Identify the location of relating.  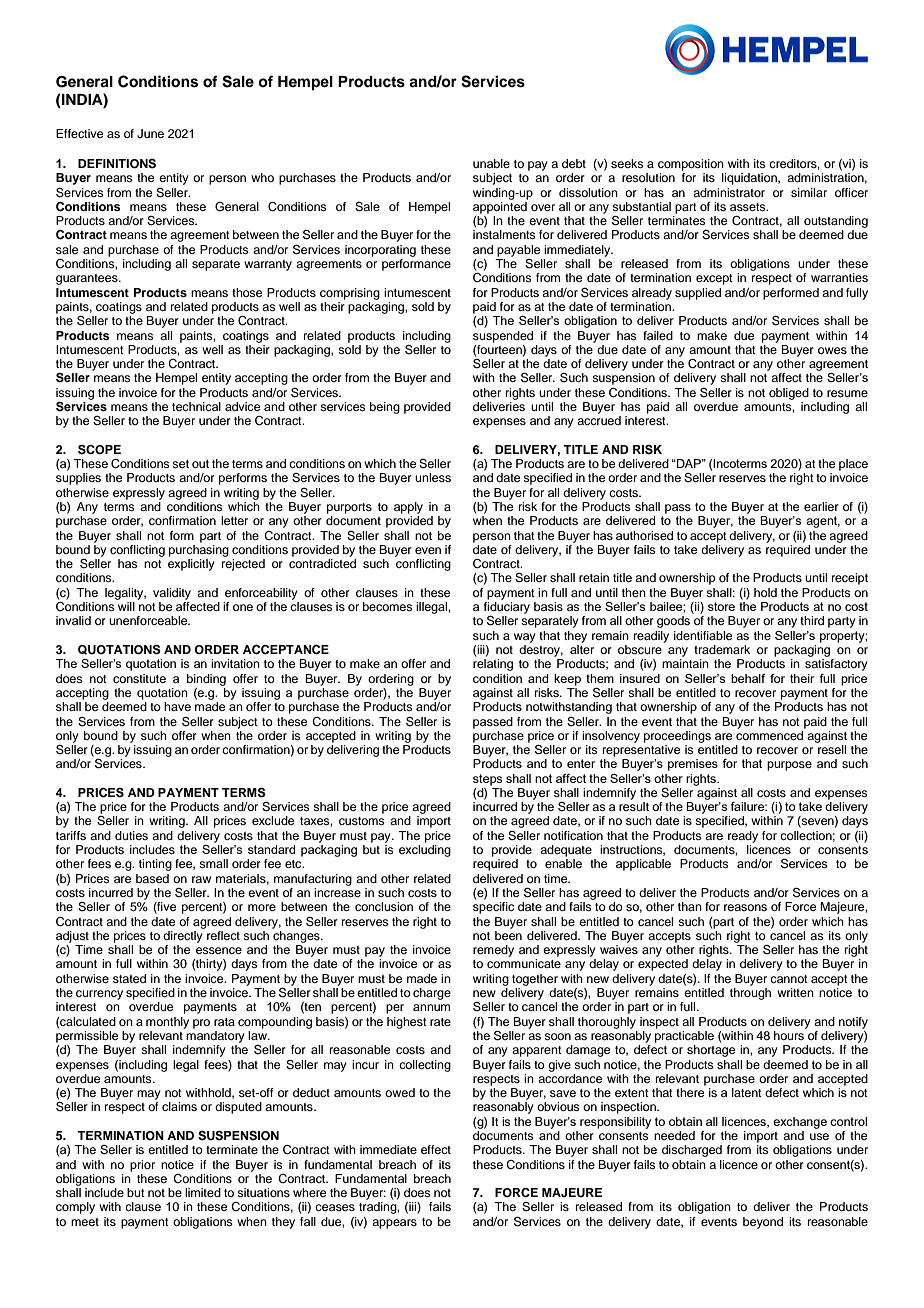
(493, 665).
